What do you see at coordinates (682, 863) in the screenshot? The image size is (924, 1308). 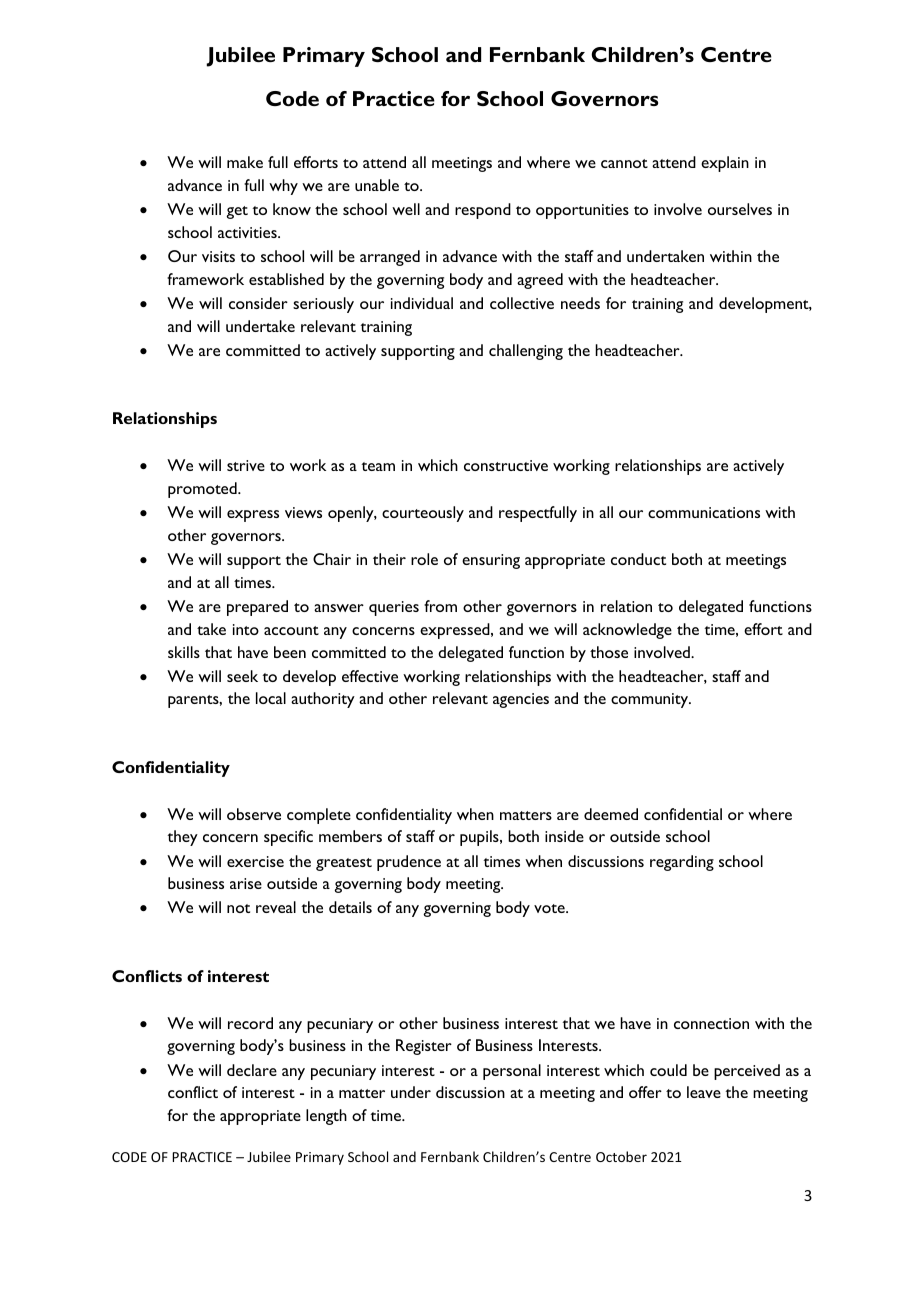 I see `regarding` at bounding box center [682, 863].
